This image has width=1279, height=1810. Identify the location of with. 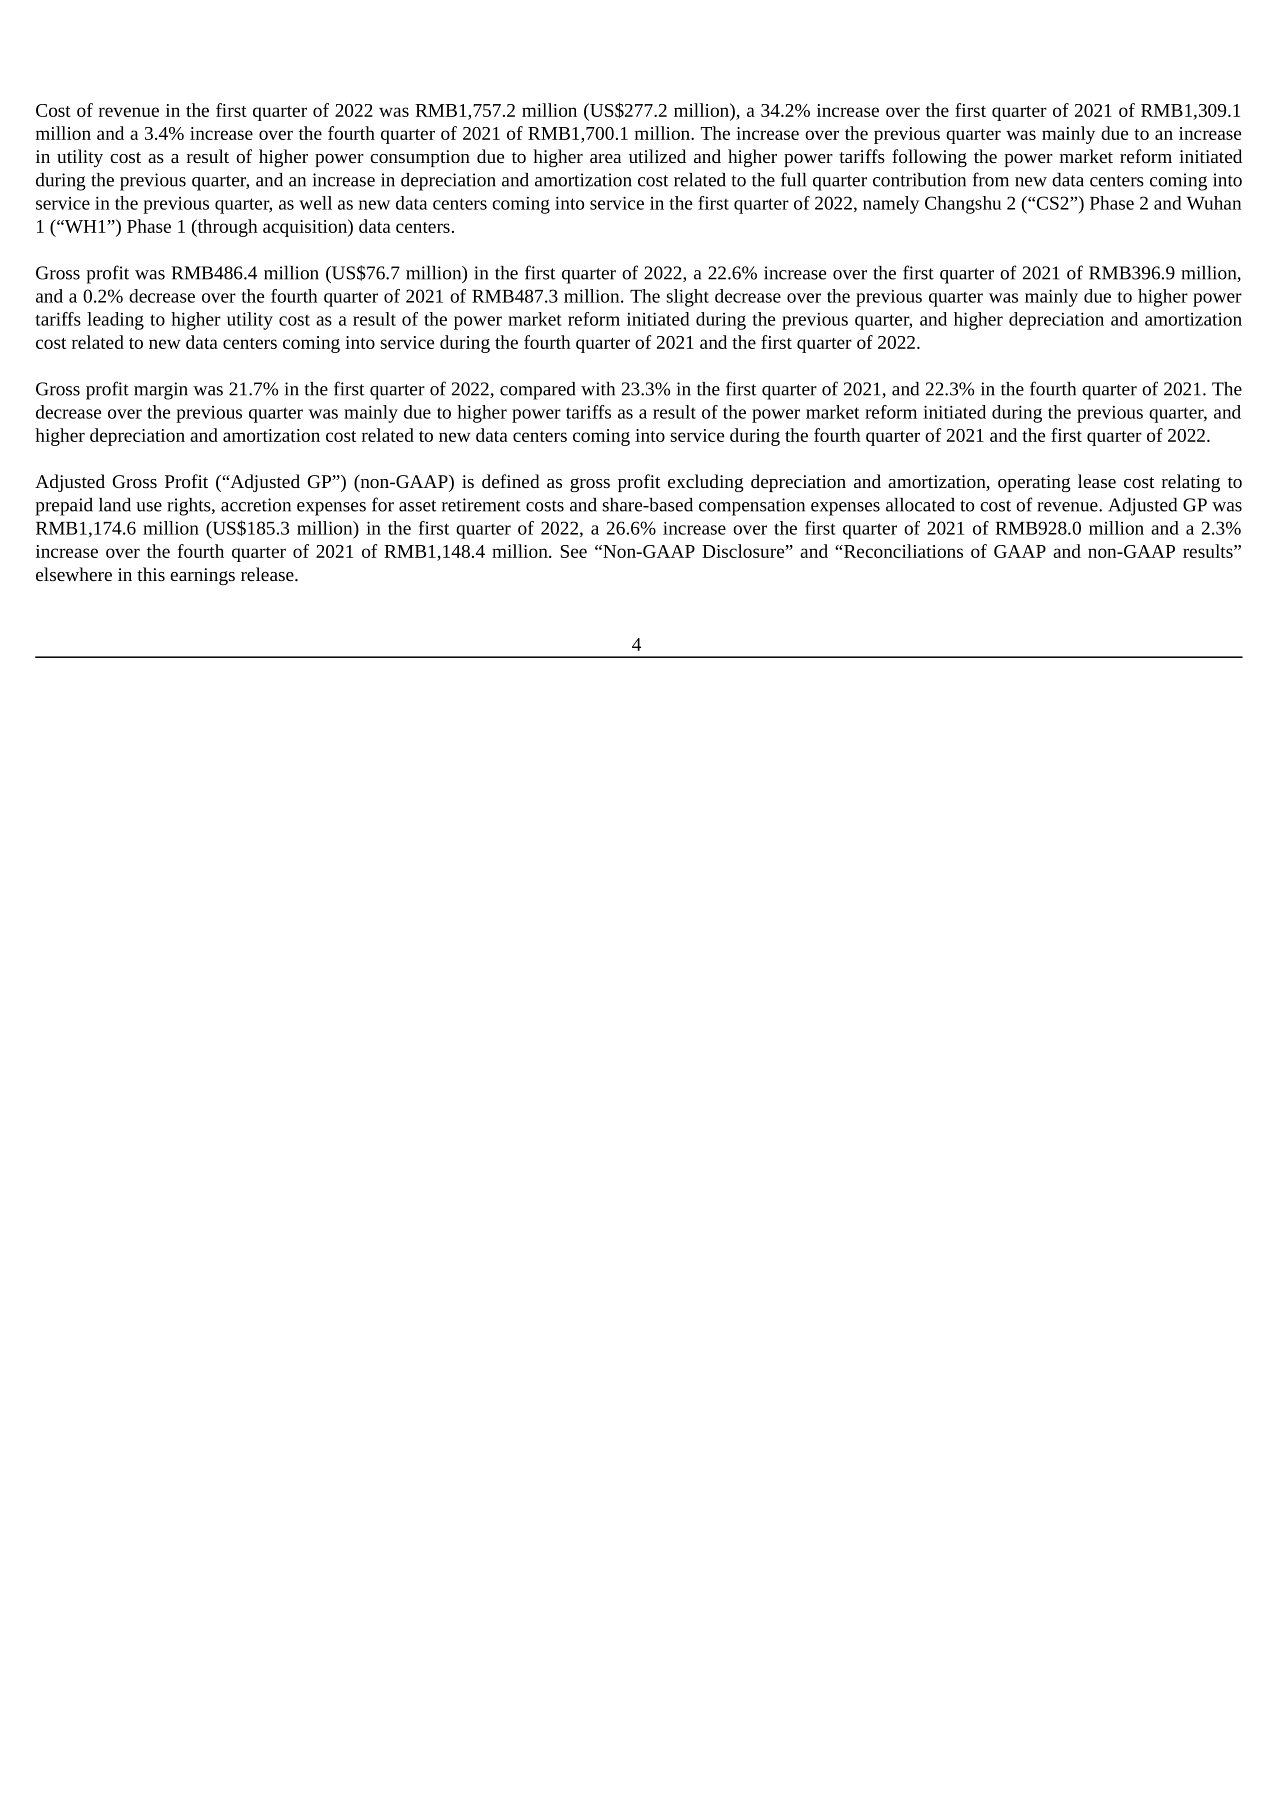
(598, 389).
